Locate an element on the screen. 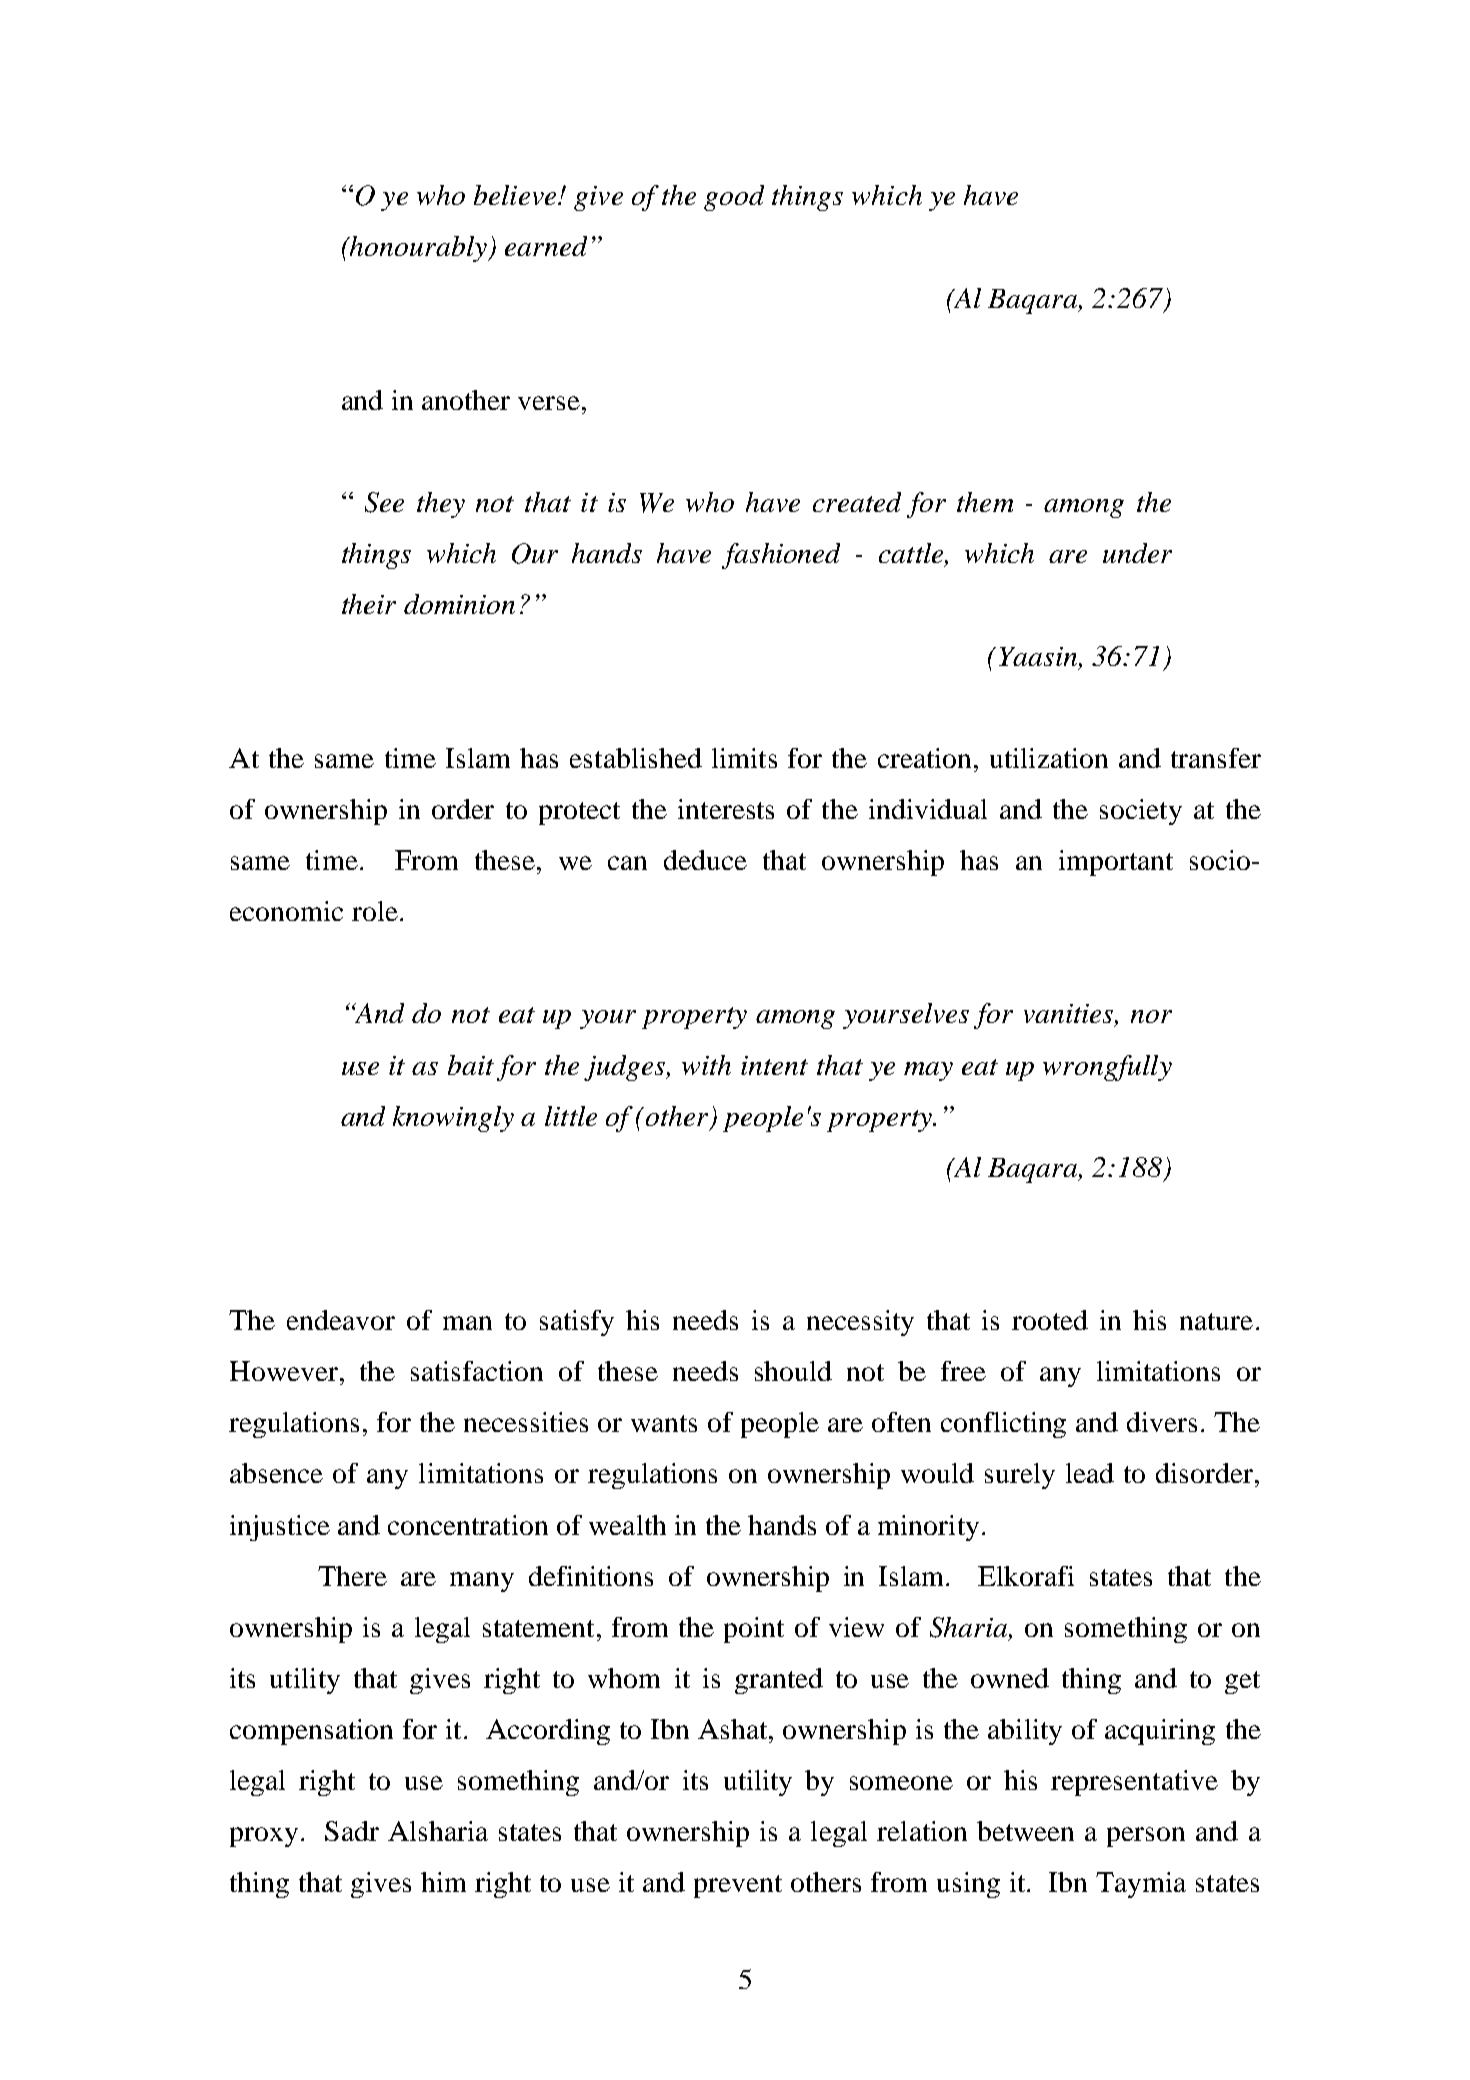 The image size is (1470, 2080). bait is located at coordinates (471, 1065).
